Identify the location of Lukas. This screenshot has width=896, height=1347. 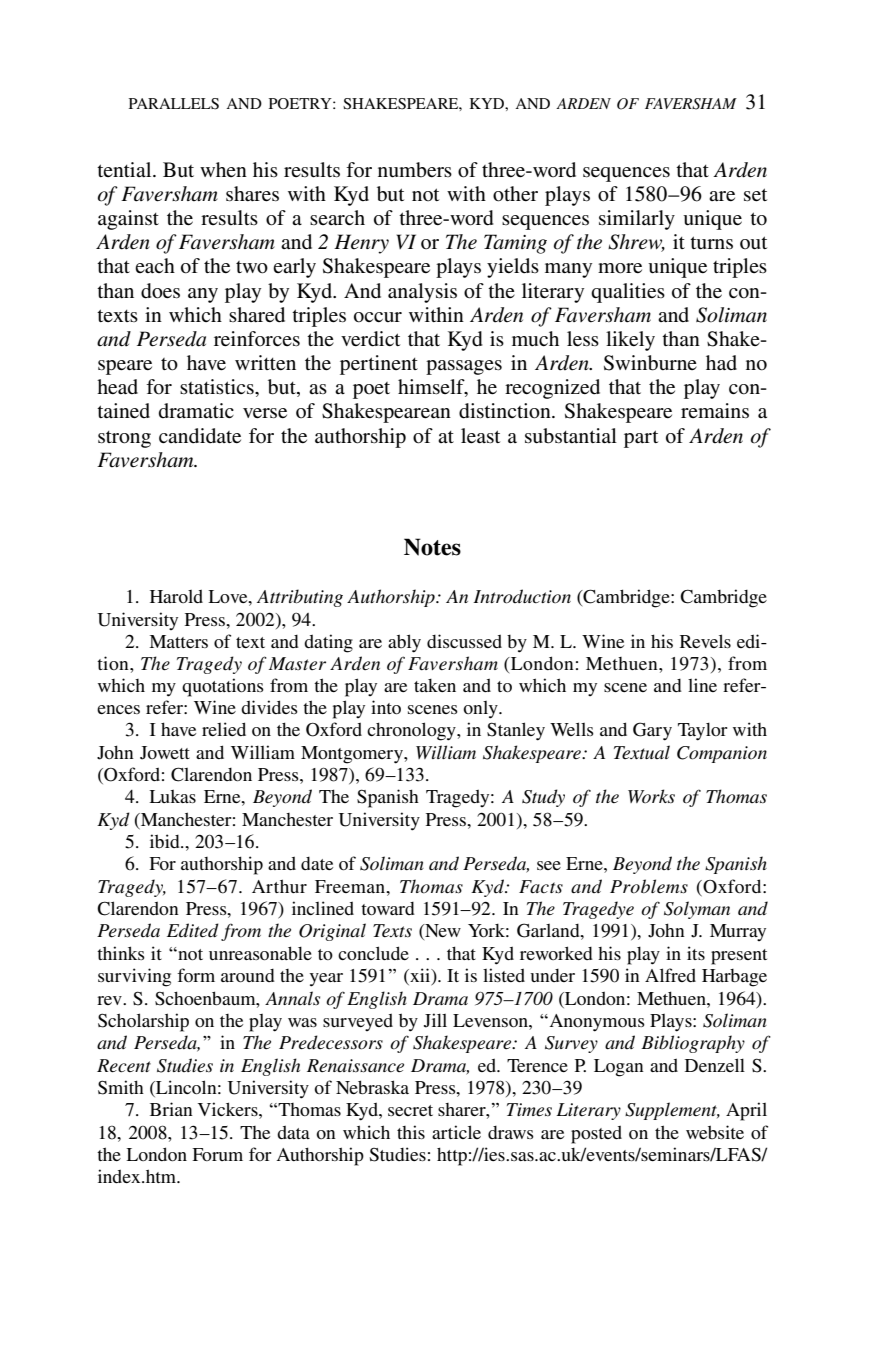
(172, 796).
